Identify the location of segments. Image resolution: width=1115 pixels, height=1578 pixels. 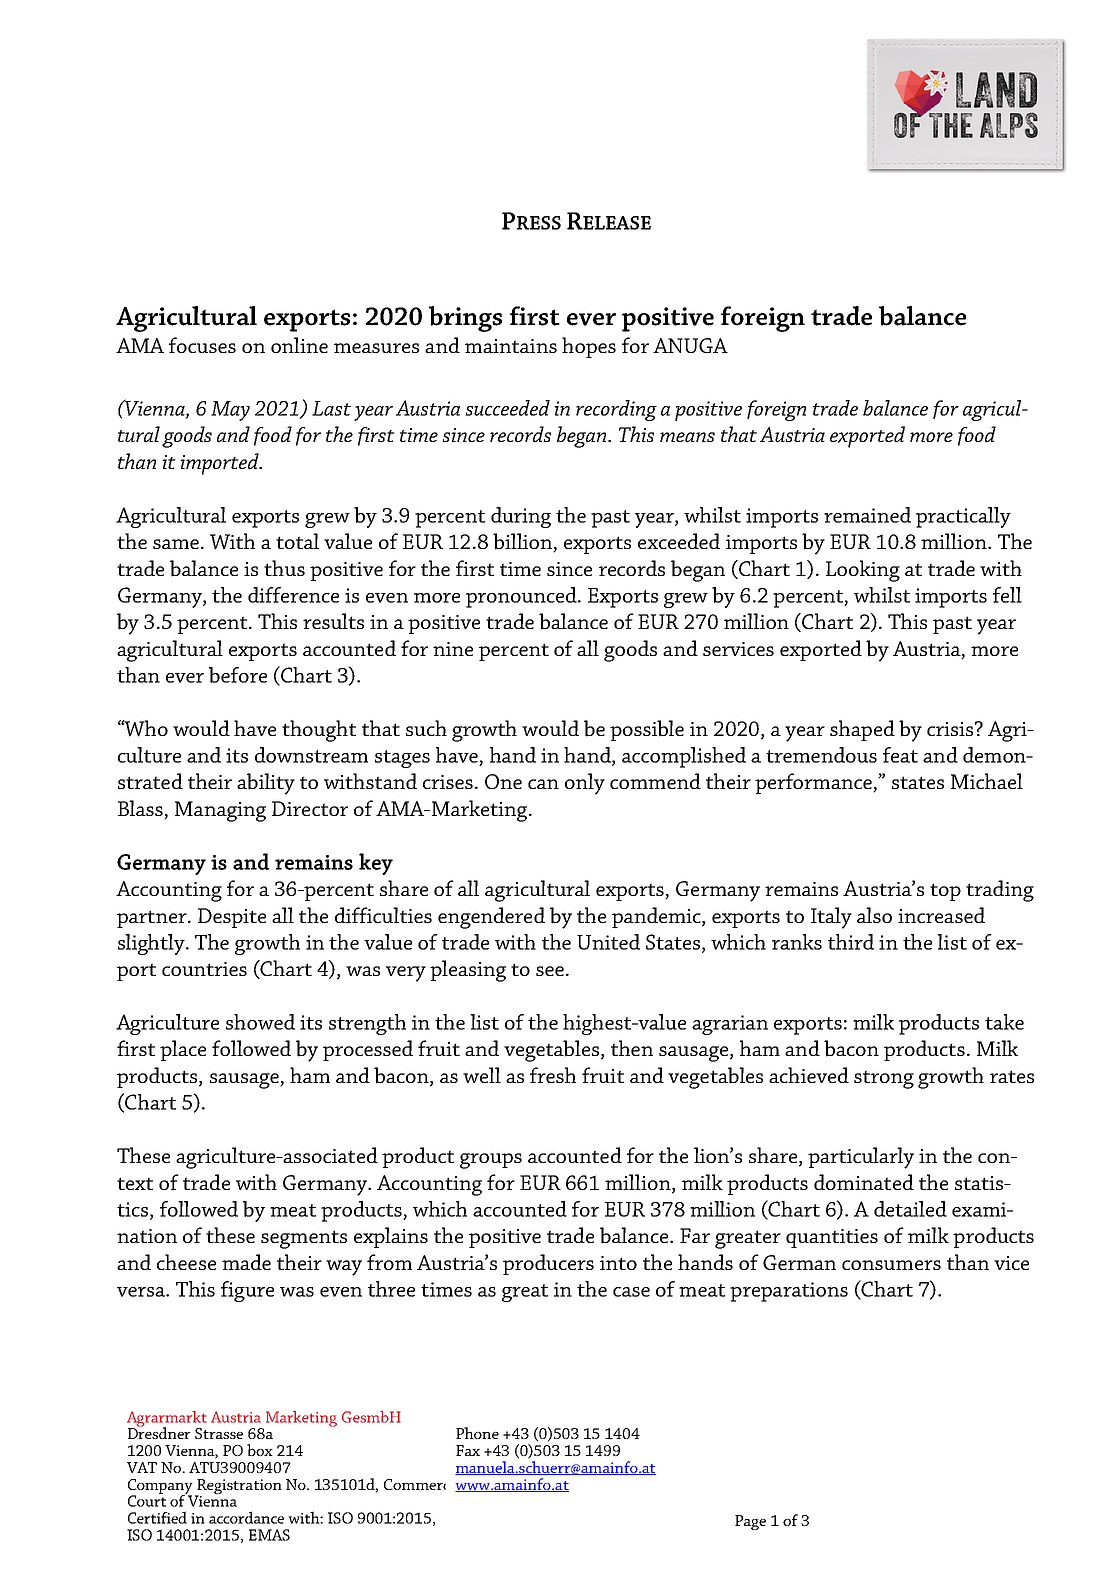
(304, 1239).
